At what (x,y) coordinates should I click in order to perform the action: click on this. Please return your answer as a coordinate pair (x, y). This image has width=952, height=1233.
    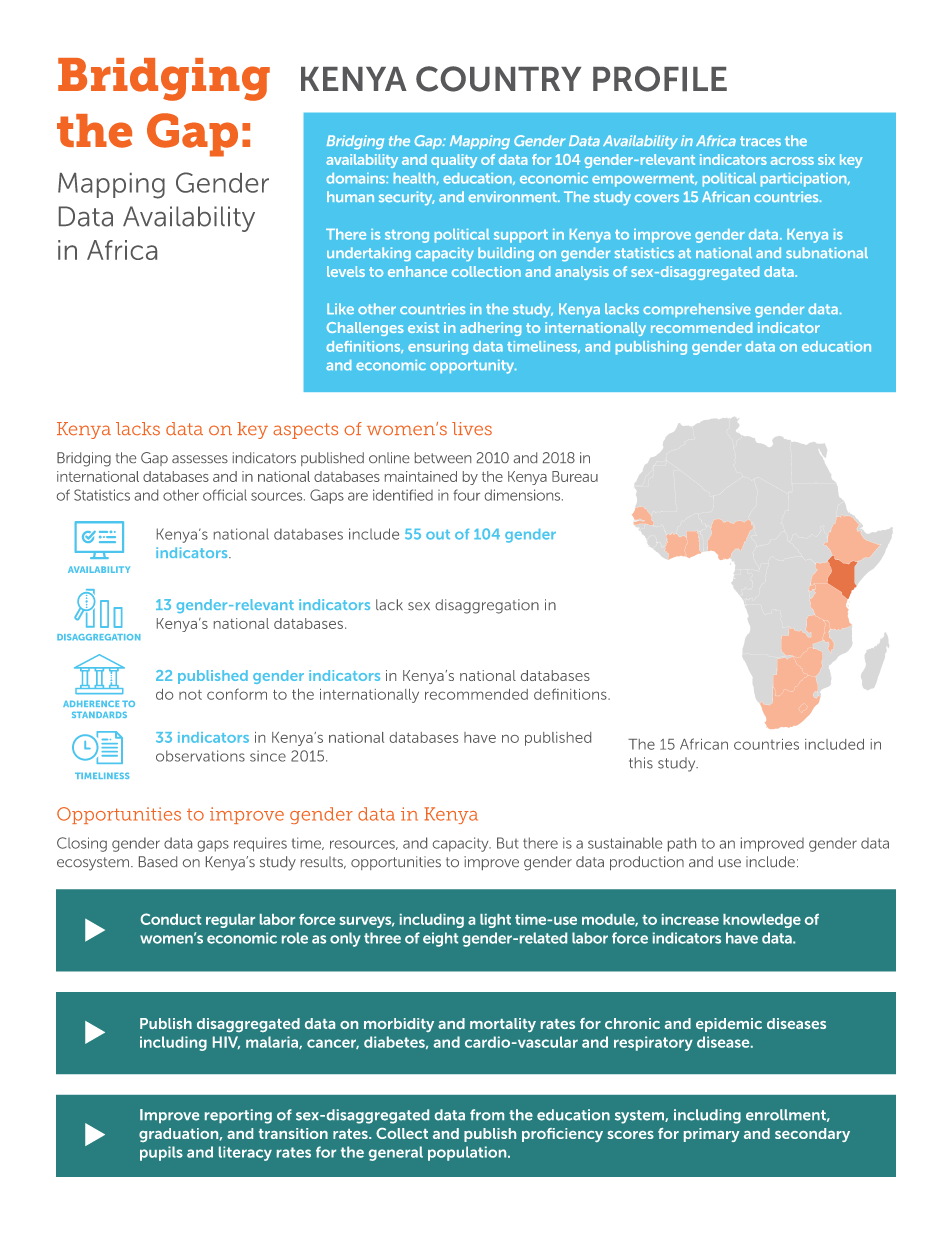
    Looking at the image, I should click on (641, 763).
